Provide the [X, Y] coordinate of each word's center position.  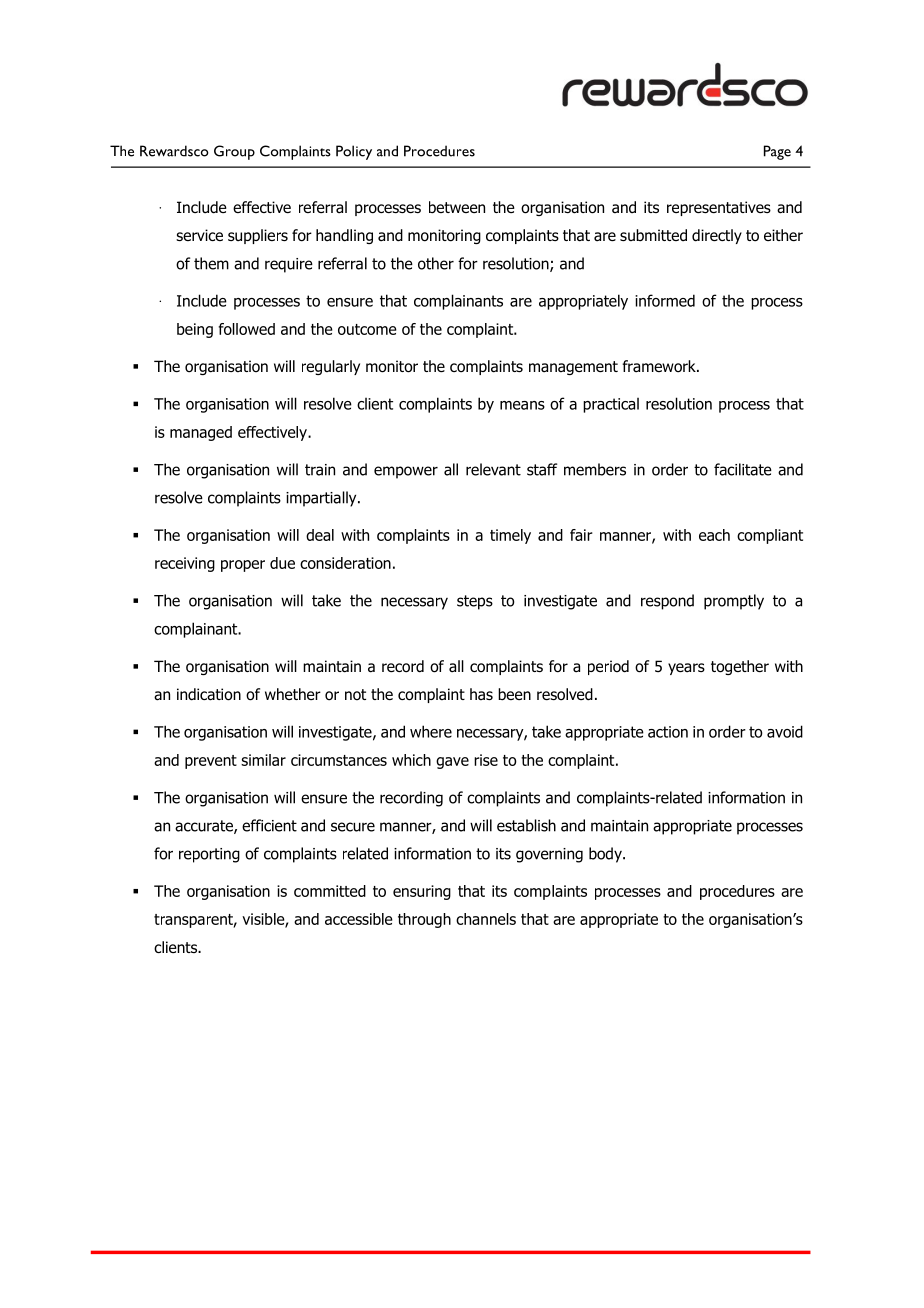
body [606, 855]
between [457, 207]
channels [486, 919]
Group [234, 152]
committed [330, 891]
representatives [719, 208]
